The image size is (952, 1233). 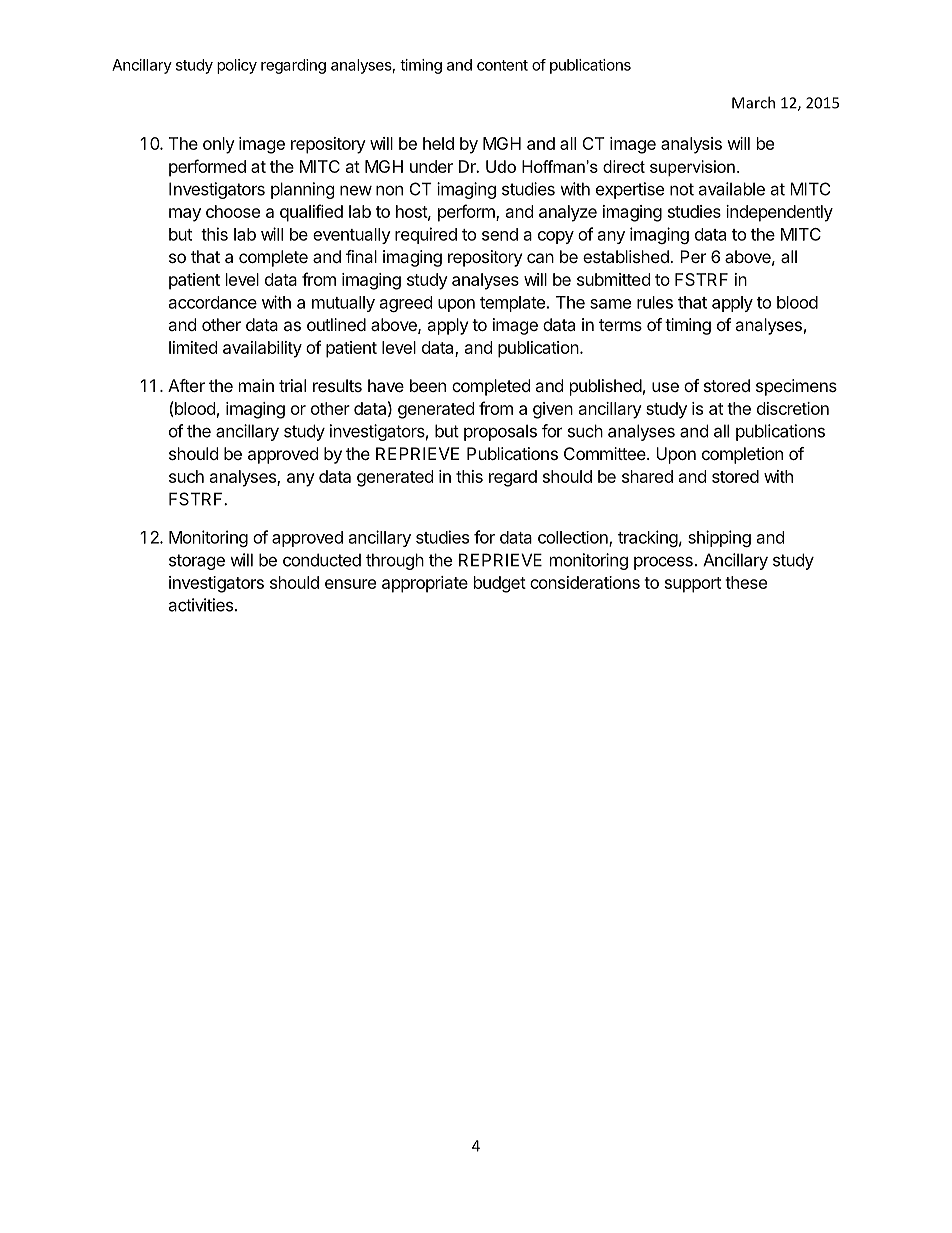 What do you see at coordinates (746, 582) in the screenshot?
I see `these` at bounding box center [746, 582].
